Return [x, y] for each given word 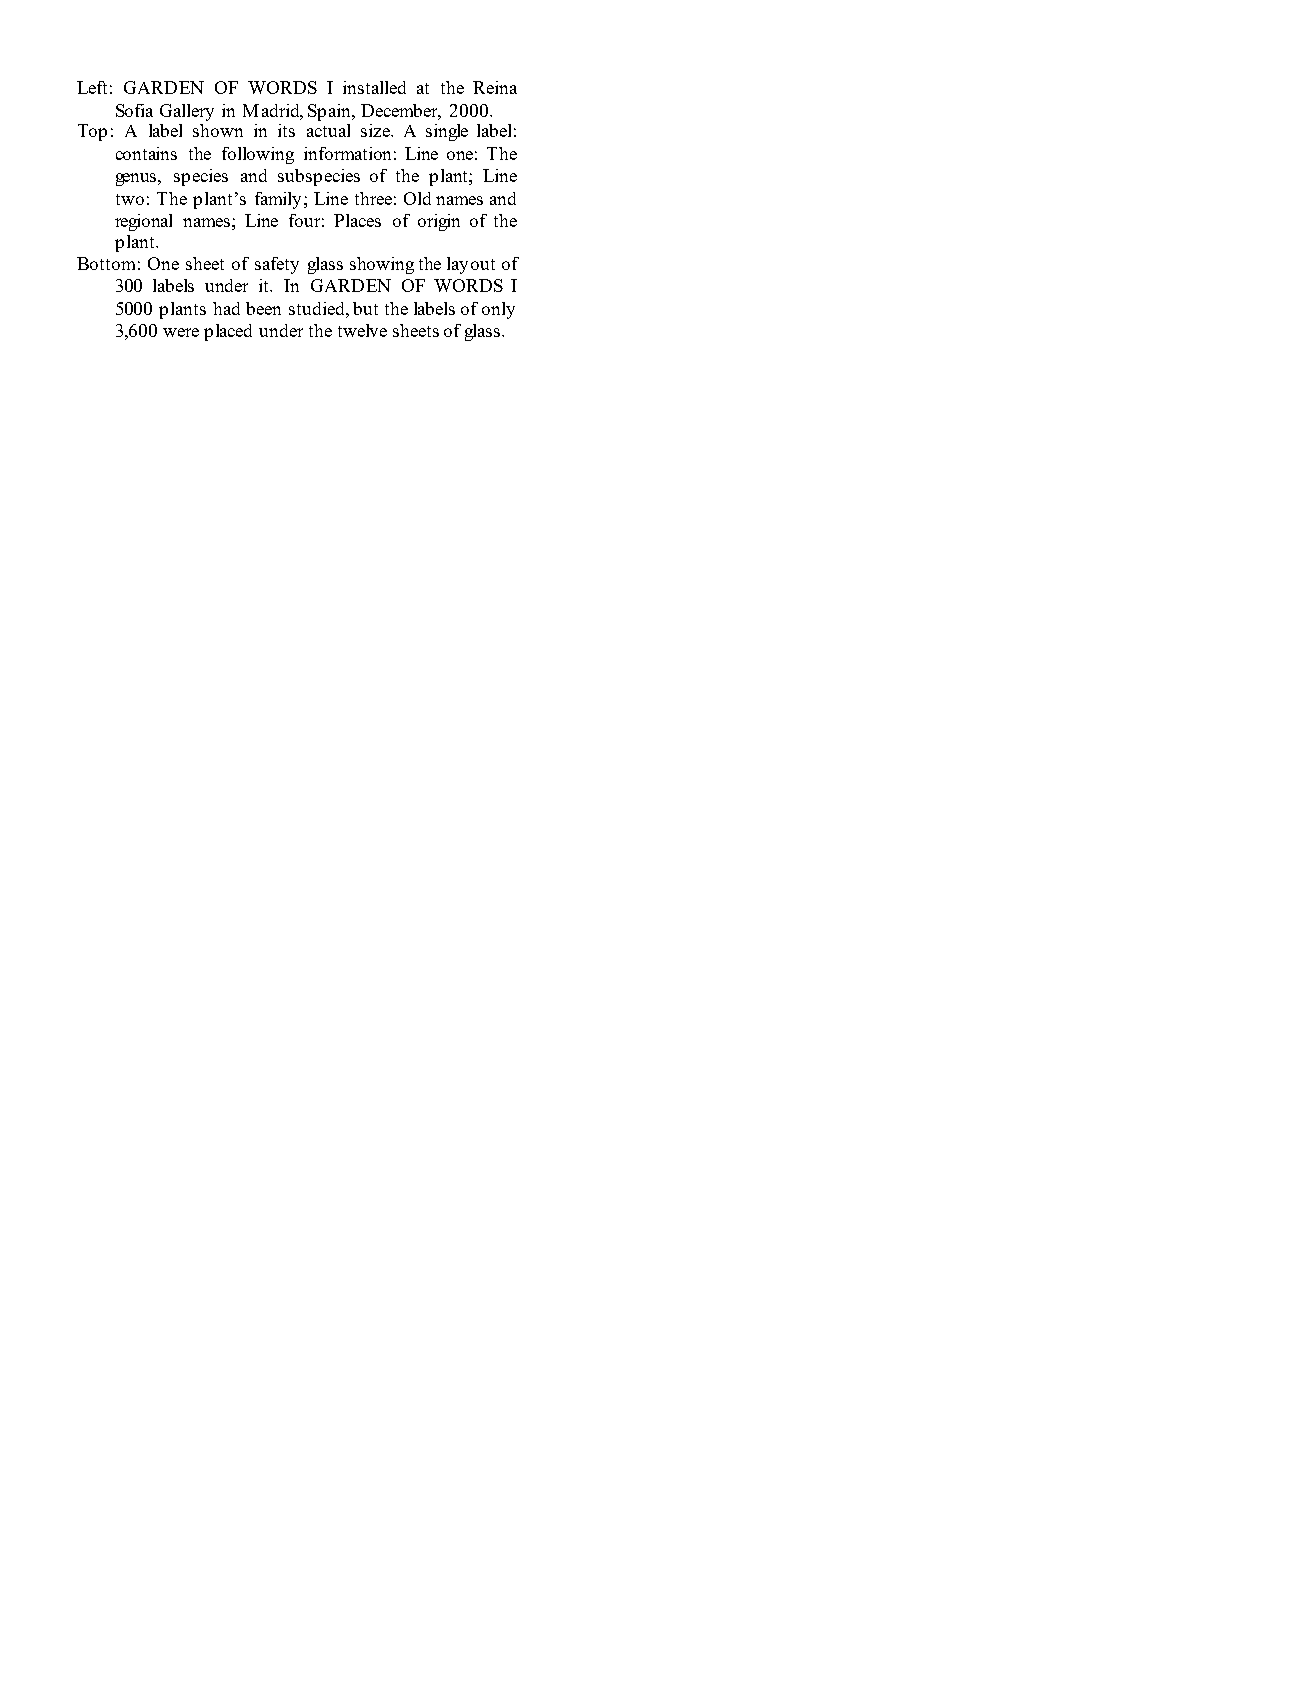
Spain [331, 112]
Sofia [134, 110]
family [278, 200]
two [130, 199]
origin [439, 222]
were [181, 332]
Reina [495, 87]
